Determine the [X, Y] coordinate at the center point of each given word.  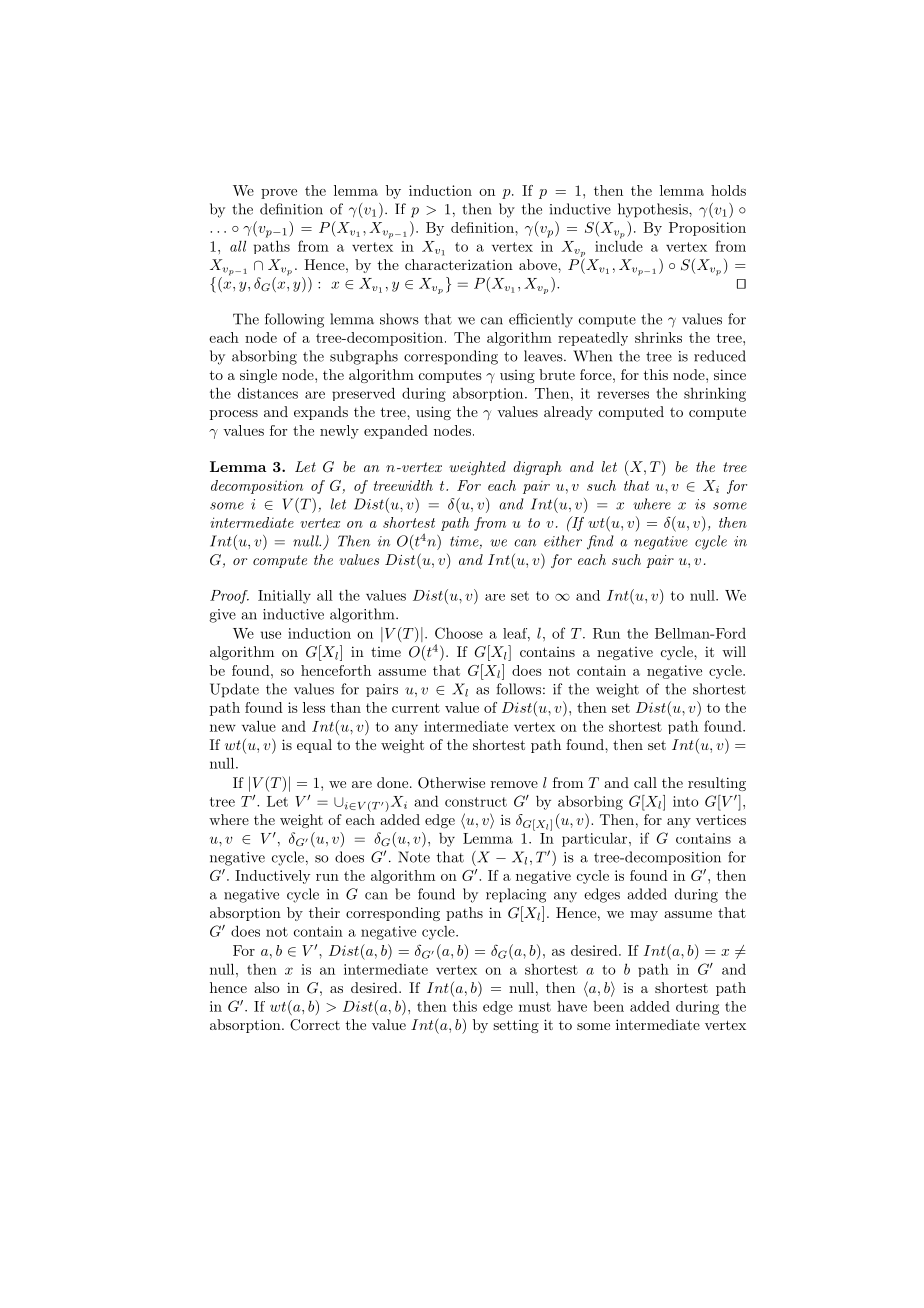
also [267, 987]
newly [339, 432]
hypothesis [654, 210]
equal [314, 746]
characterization [459, 264]
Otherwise [451, 783]
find [600, 542]
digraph [537, 468]
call [645, 782]
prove [279, 194]
